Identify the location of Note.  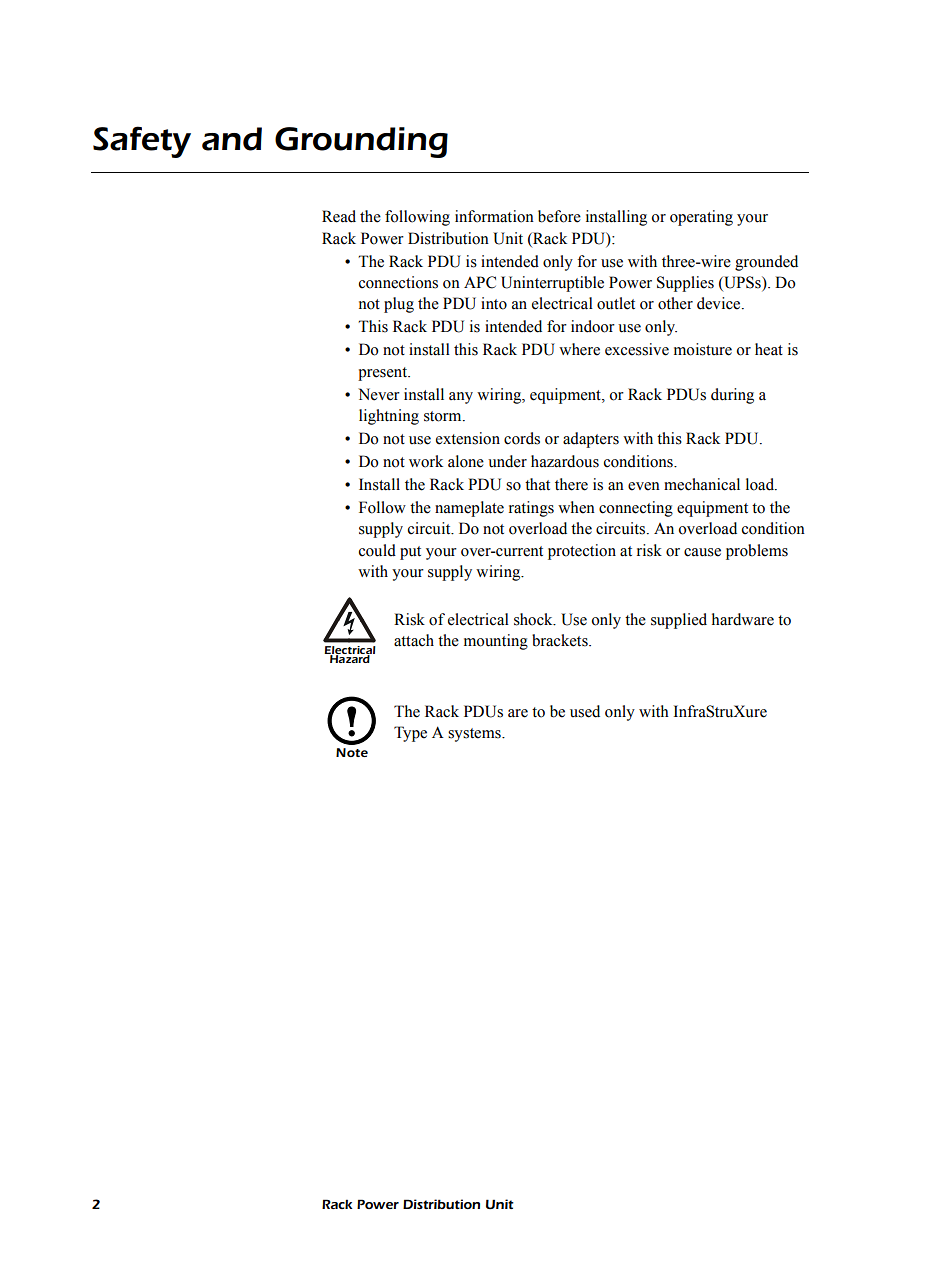
(352, 752).
